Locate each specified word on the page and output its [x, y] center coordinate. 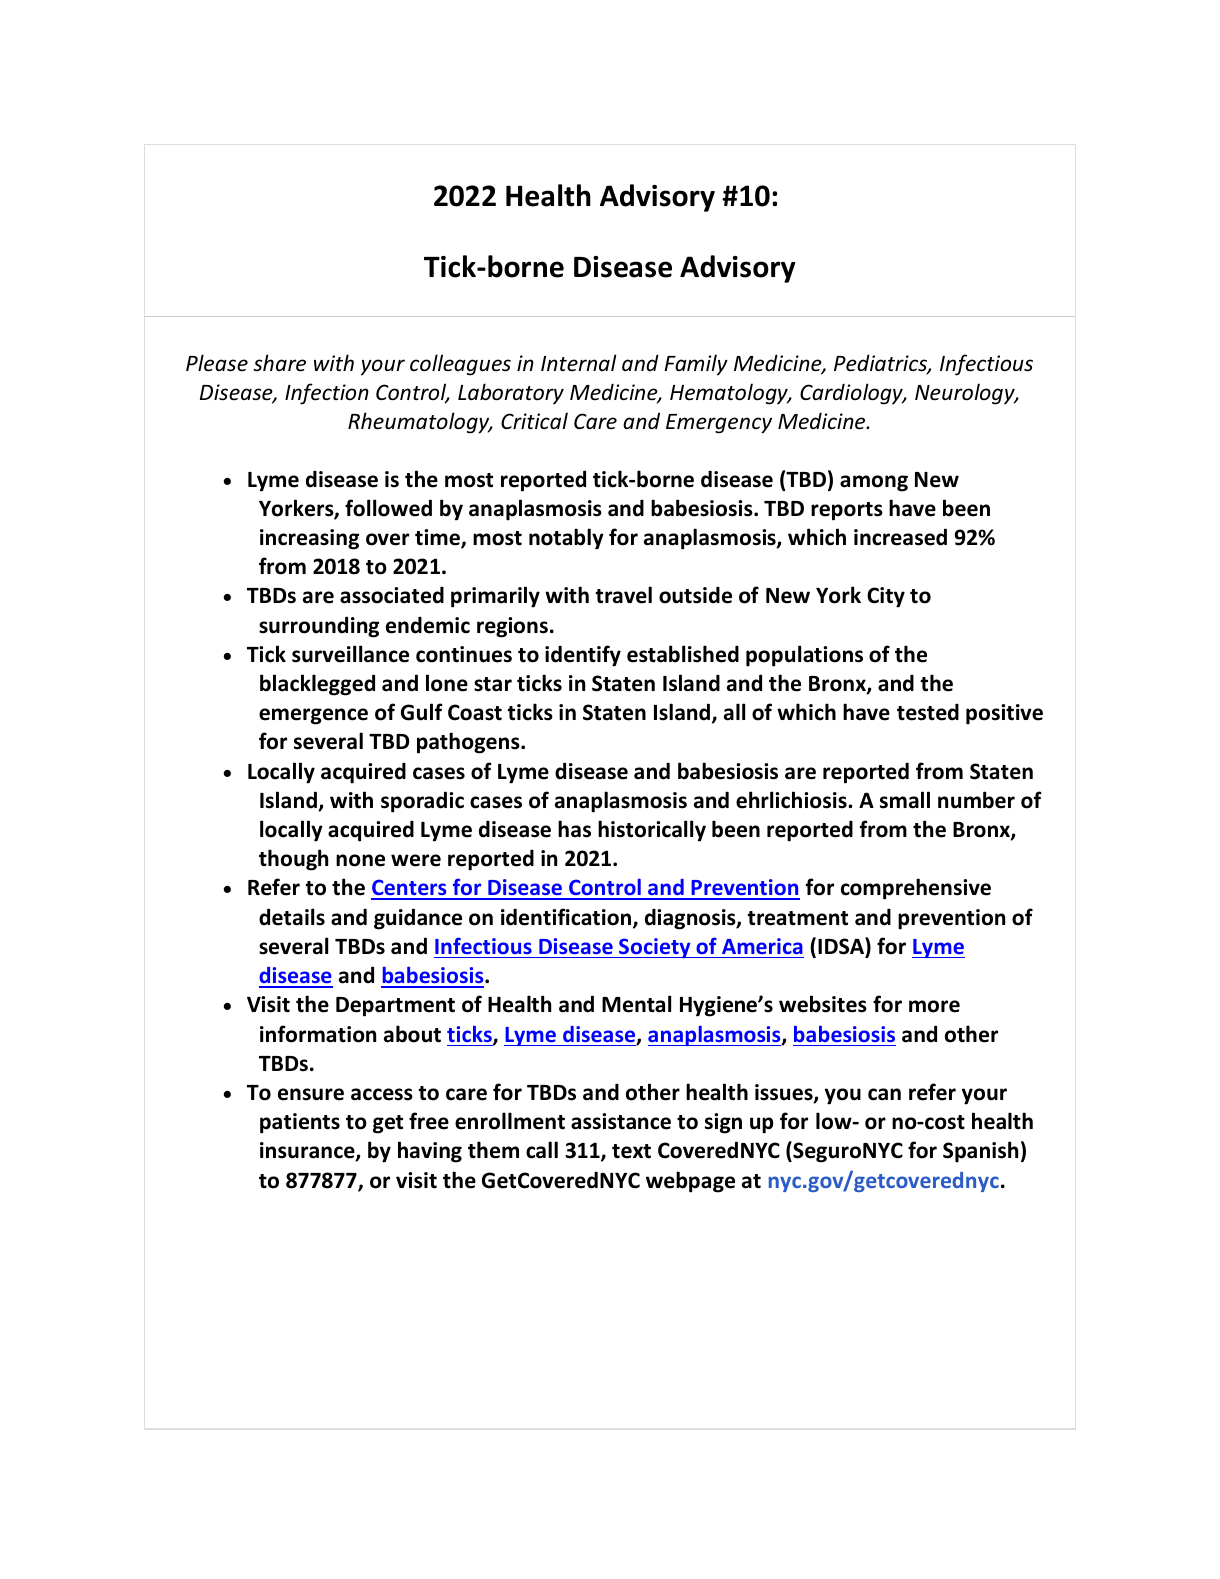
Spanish [980, 1152]
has [574, 829]
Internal [579, 363]
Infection [327, 394]
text [631, 1151]
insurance [308, 1151]
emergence [313, 716]
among [874, 483]
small [905, 800]
